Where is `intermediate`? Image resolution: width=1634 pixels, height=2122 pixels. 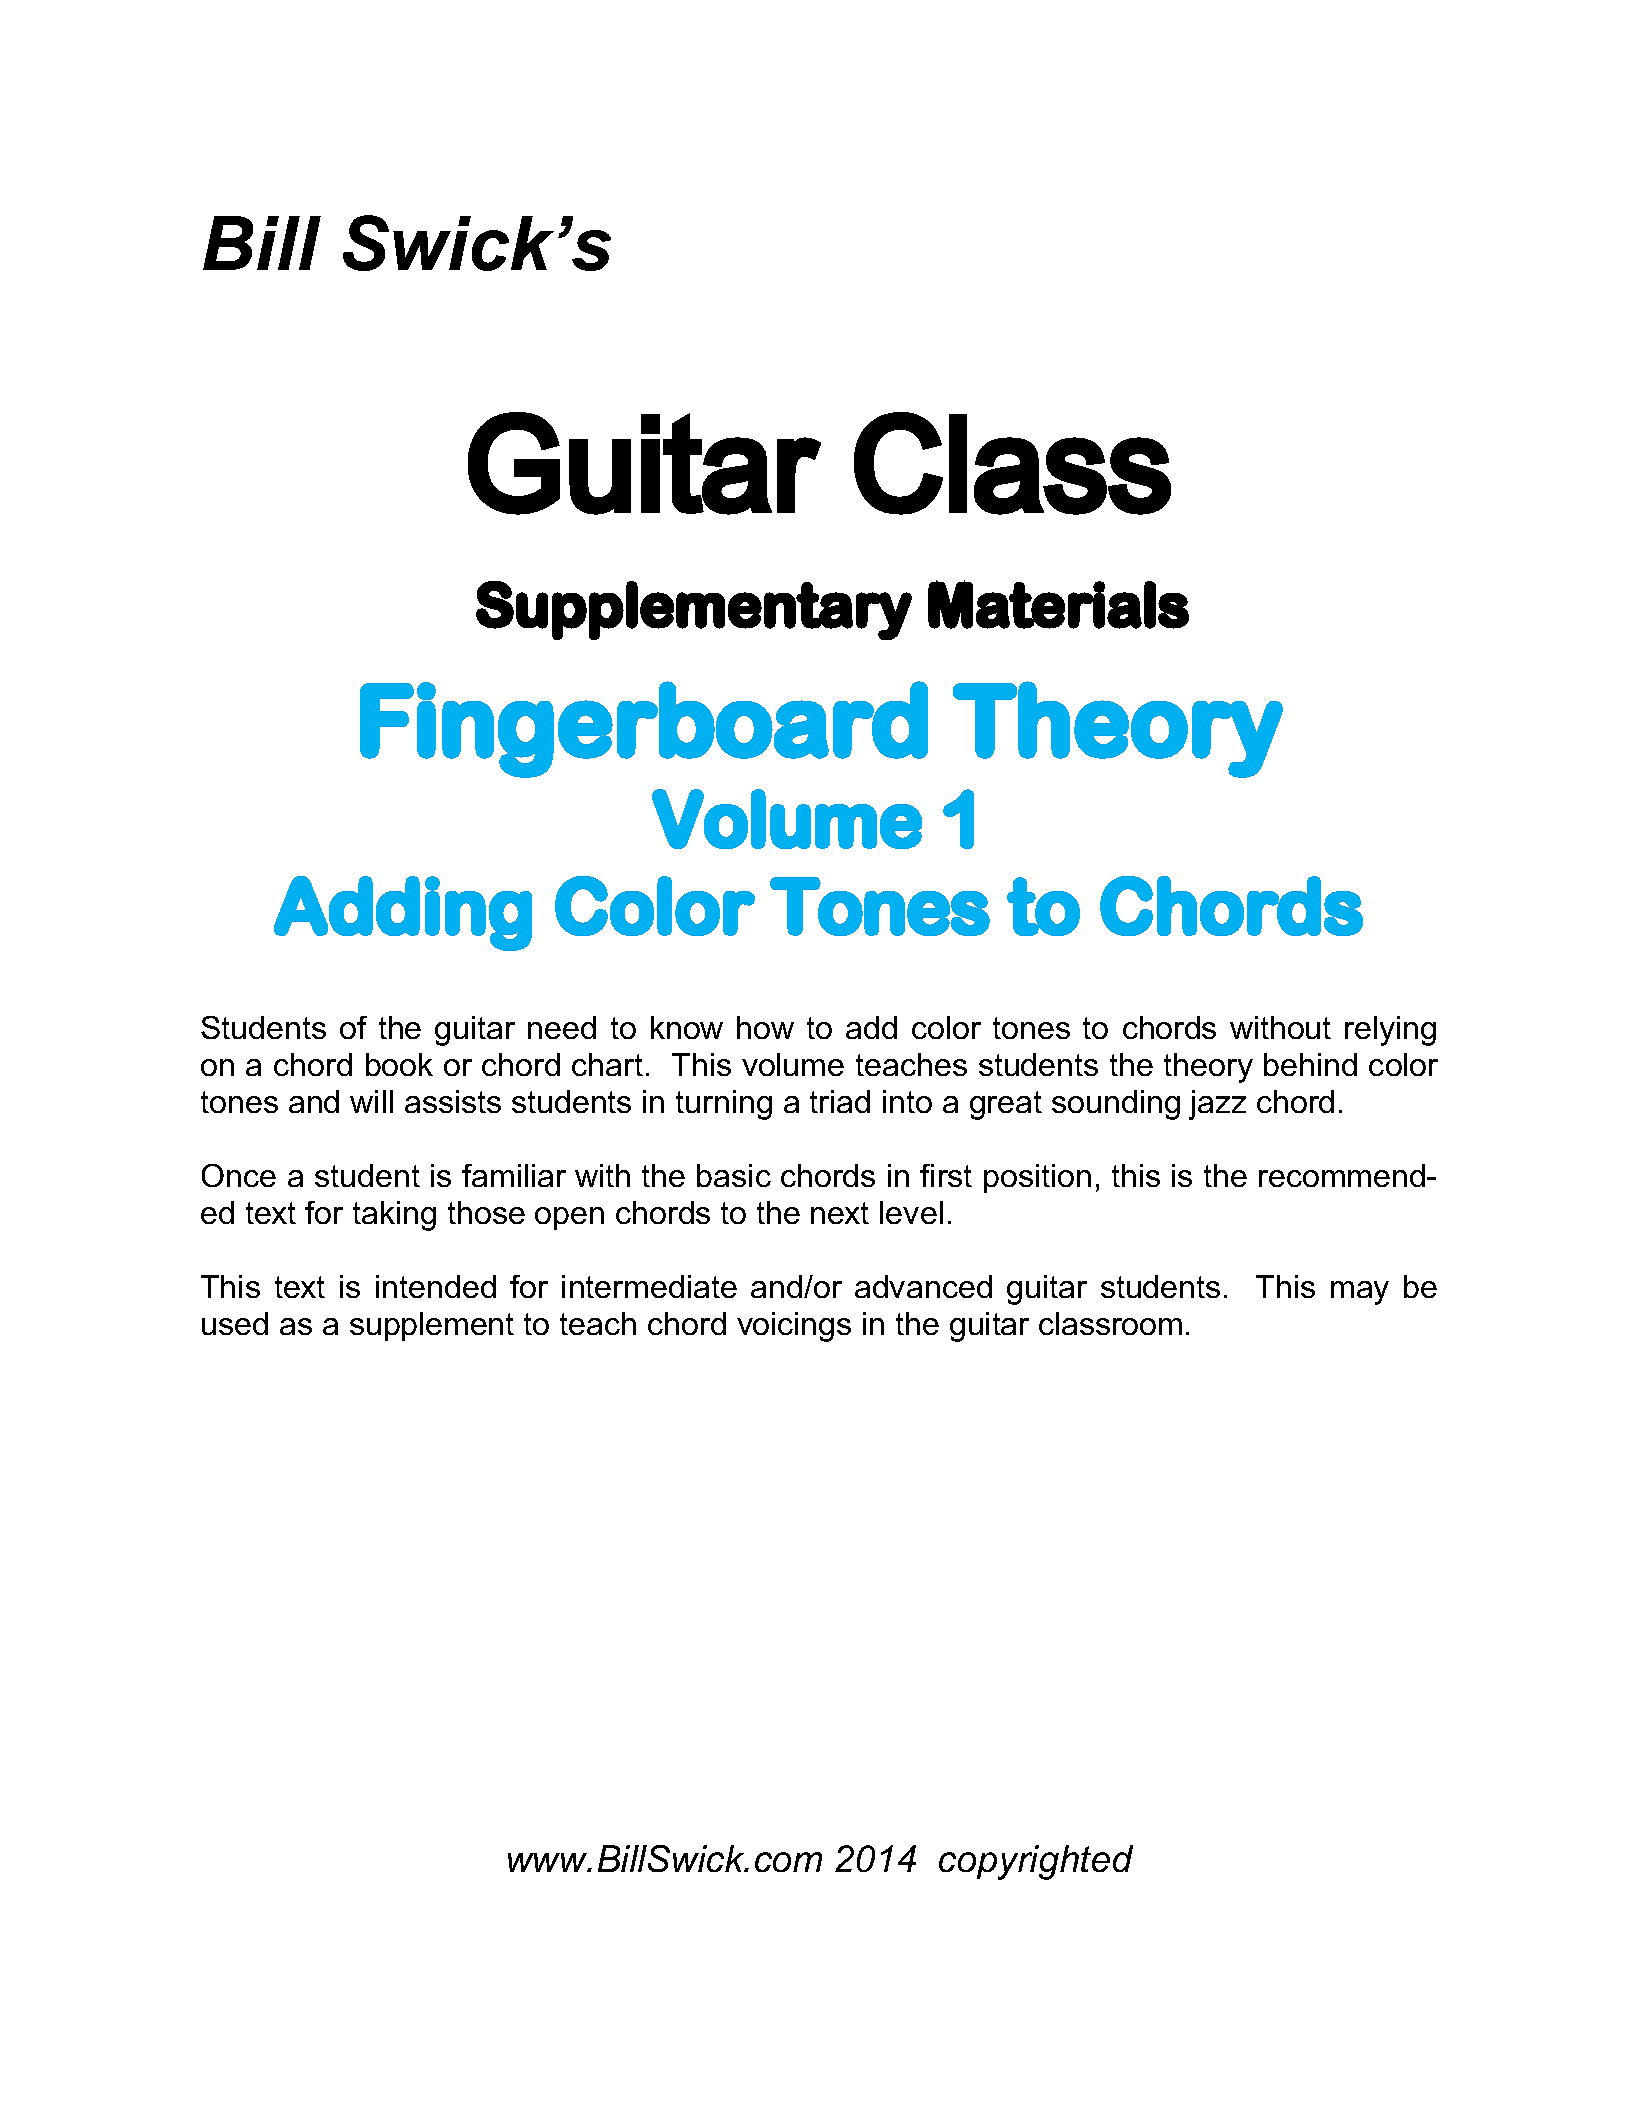 intermediate is located at coordinates (649, 1286).
